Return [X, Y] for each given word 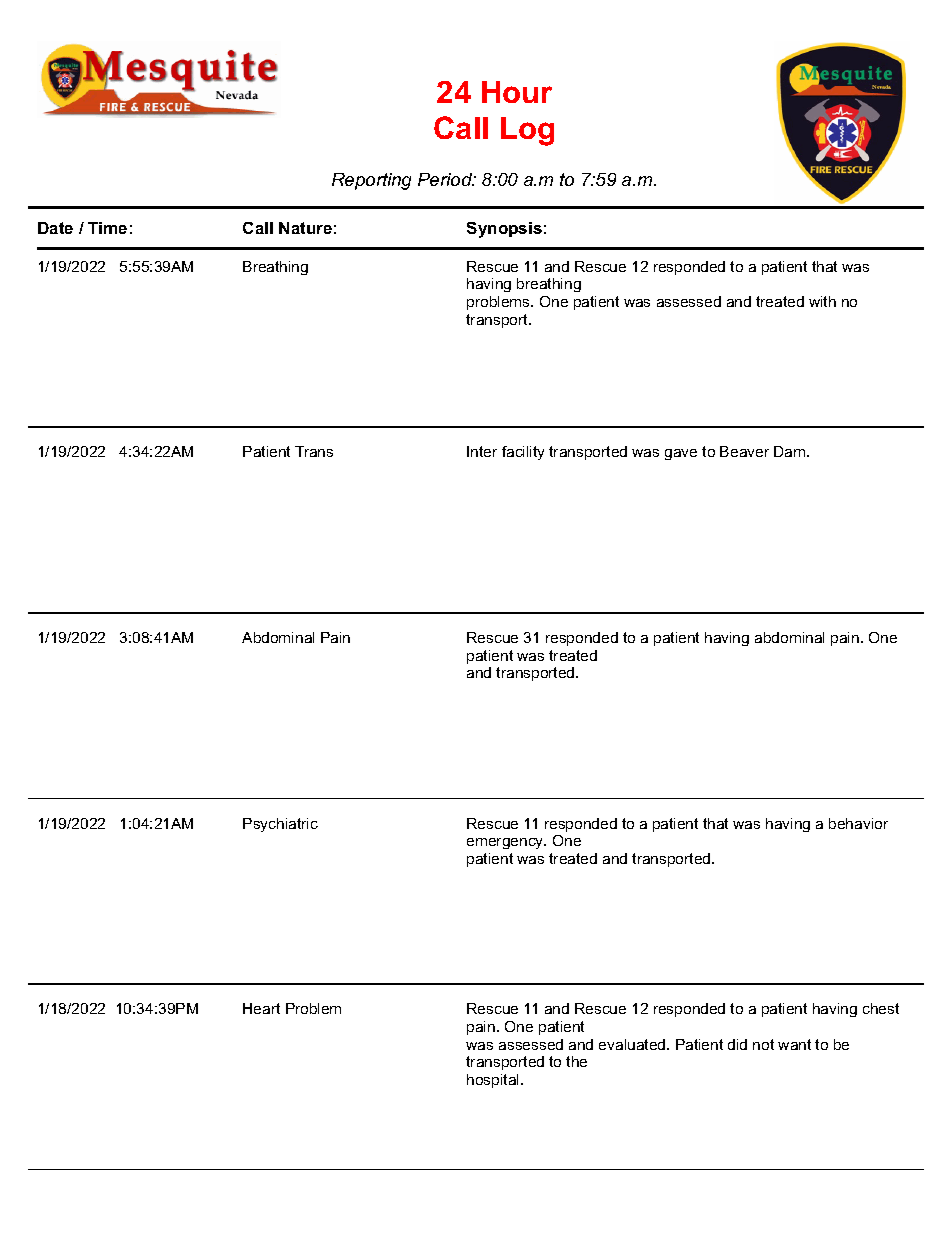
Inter [482, 451]
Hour [517, 92]
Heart [261, 1008]
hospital [494, 1081]
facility [523, 453]
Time [107, 228]
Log [527, 131]
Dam [791, 451]
